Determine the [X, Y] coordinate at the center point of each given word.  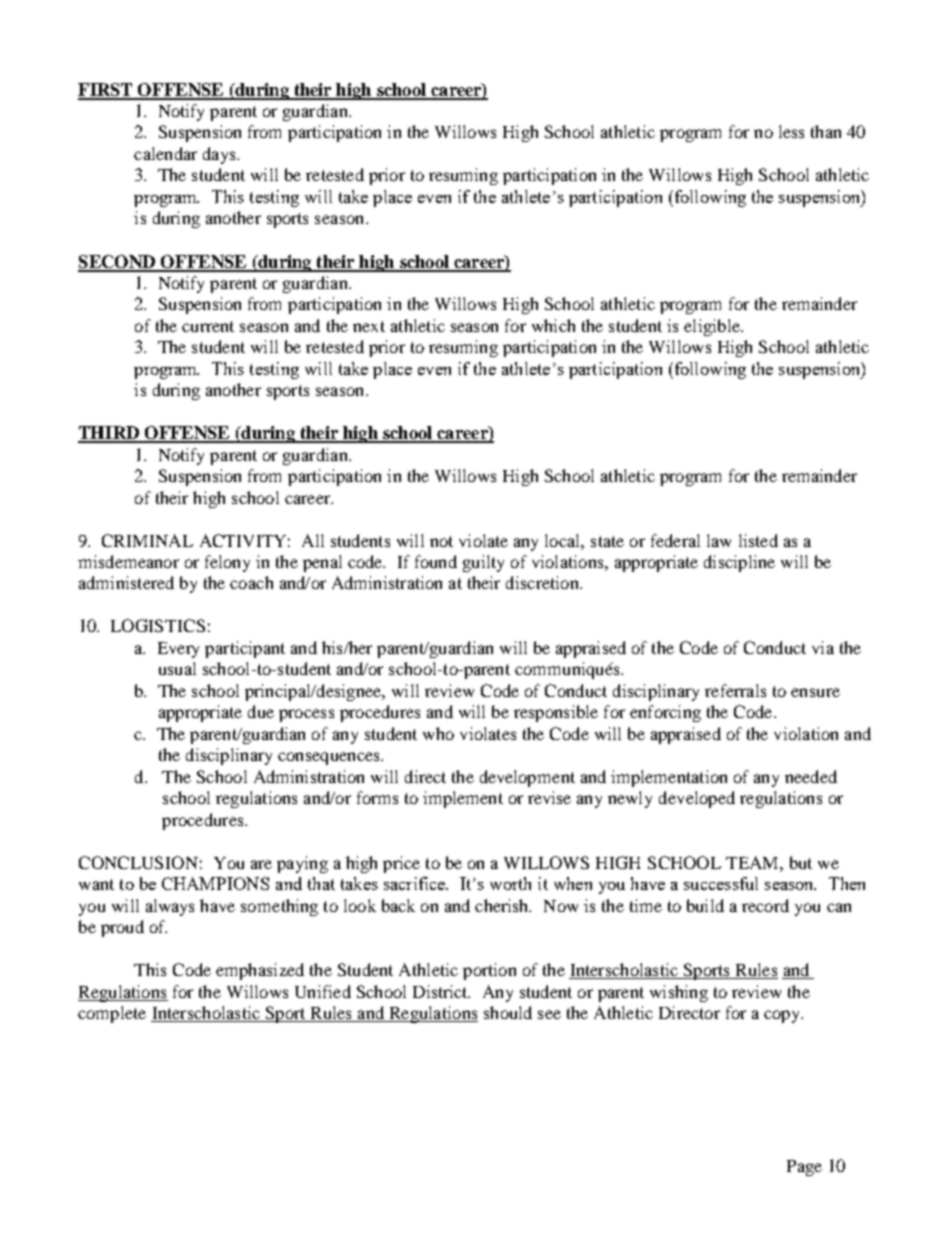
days [220, 155]
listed [758, 540]
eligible [713, 327]
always [170, 907]
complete [112, 1014]
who [438, 733]
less [791, 131]
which [553, 325]
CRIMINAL [147, 540]
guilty [483, 563]
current [208, 326]
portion [489, 971]
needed [811, 776]
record [765, 905]
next [369, 326]
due [261, 711]
